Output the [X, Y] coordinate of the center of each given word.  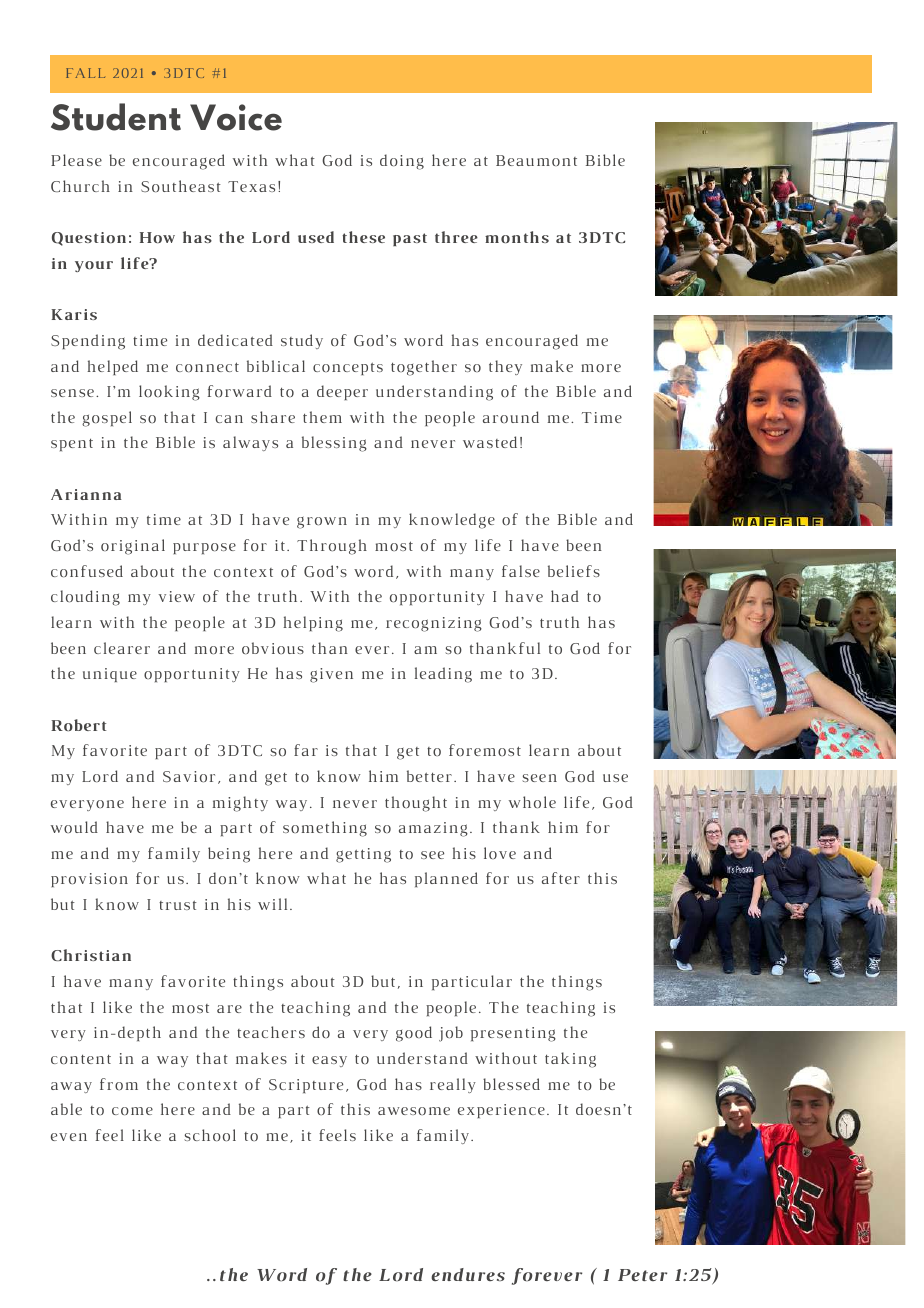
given [331, 675]
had [565, 596]
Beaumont [536, 160]
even [69, 1137]
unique [110, 675]
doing [402, 162]
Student [116, 117]
